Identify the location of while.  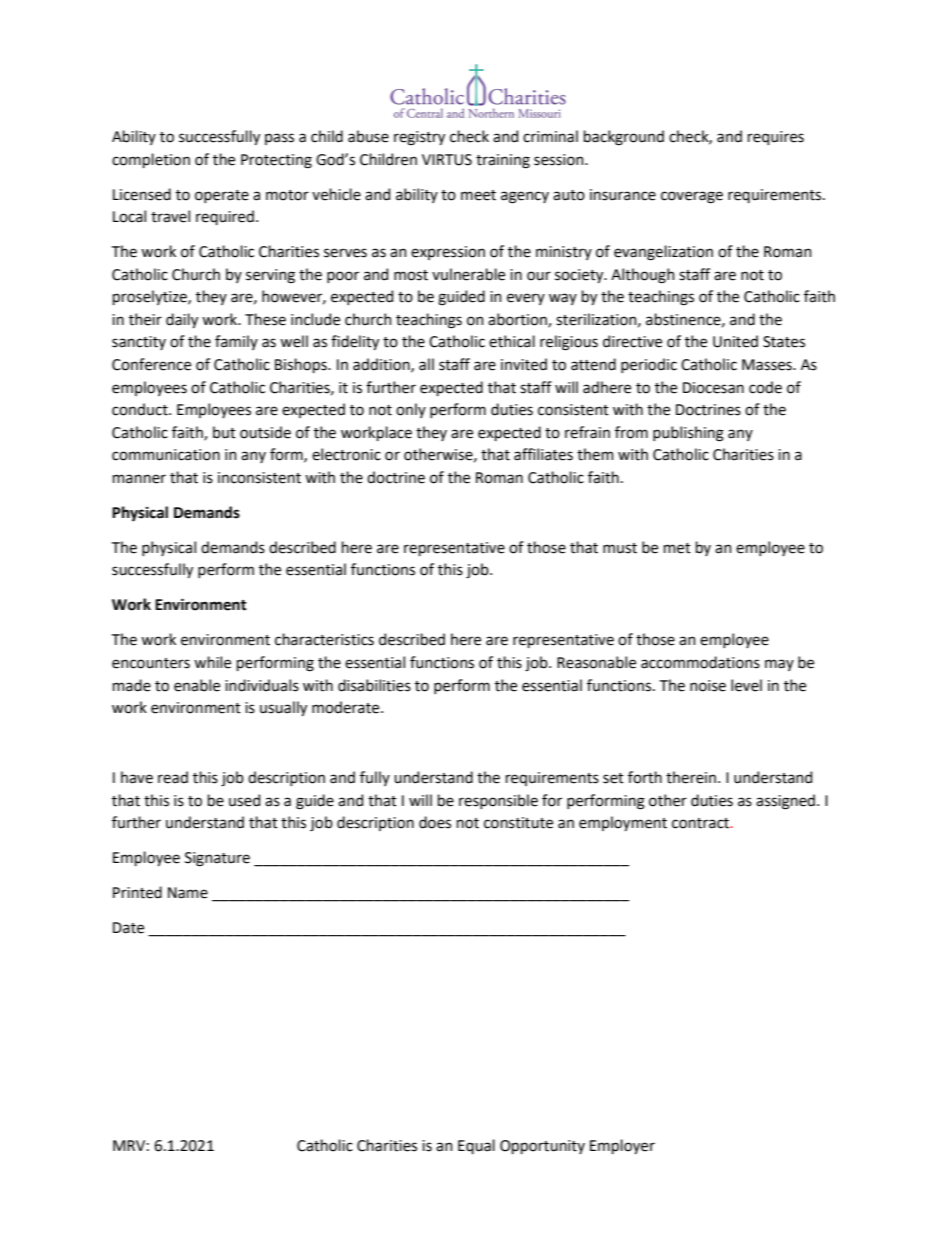
(212, 662).
